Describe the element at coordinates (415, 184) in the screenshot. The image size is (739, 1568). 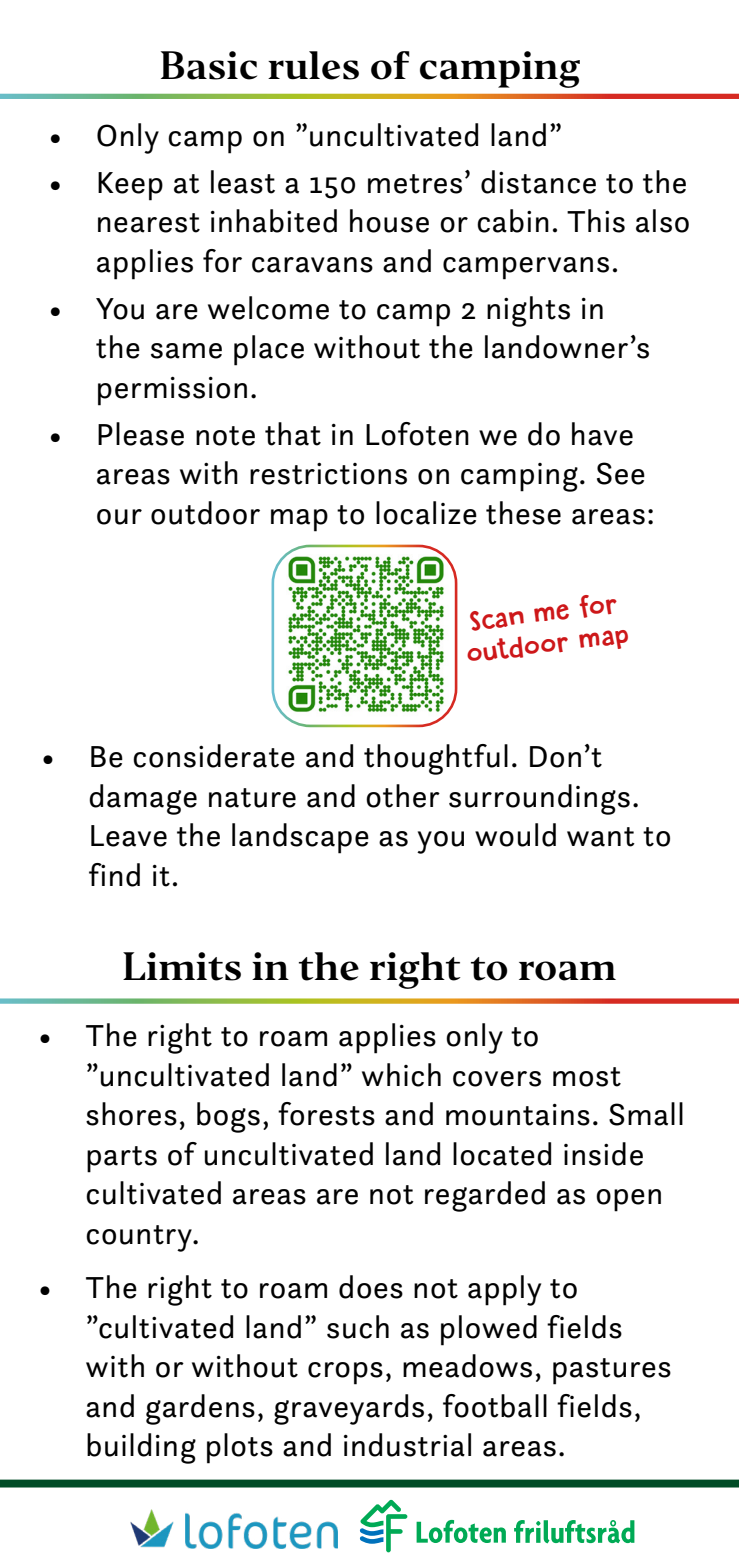
I see `metres` at that location.
